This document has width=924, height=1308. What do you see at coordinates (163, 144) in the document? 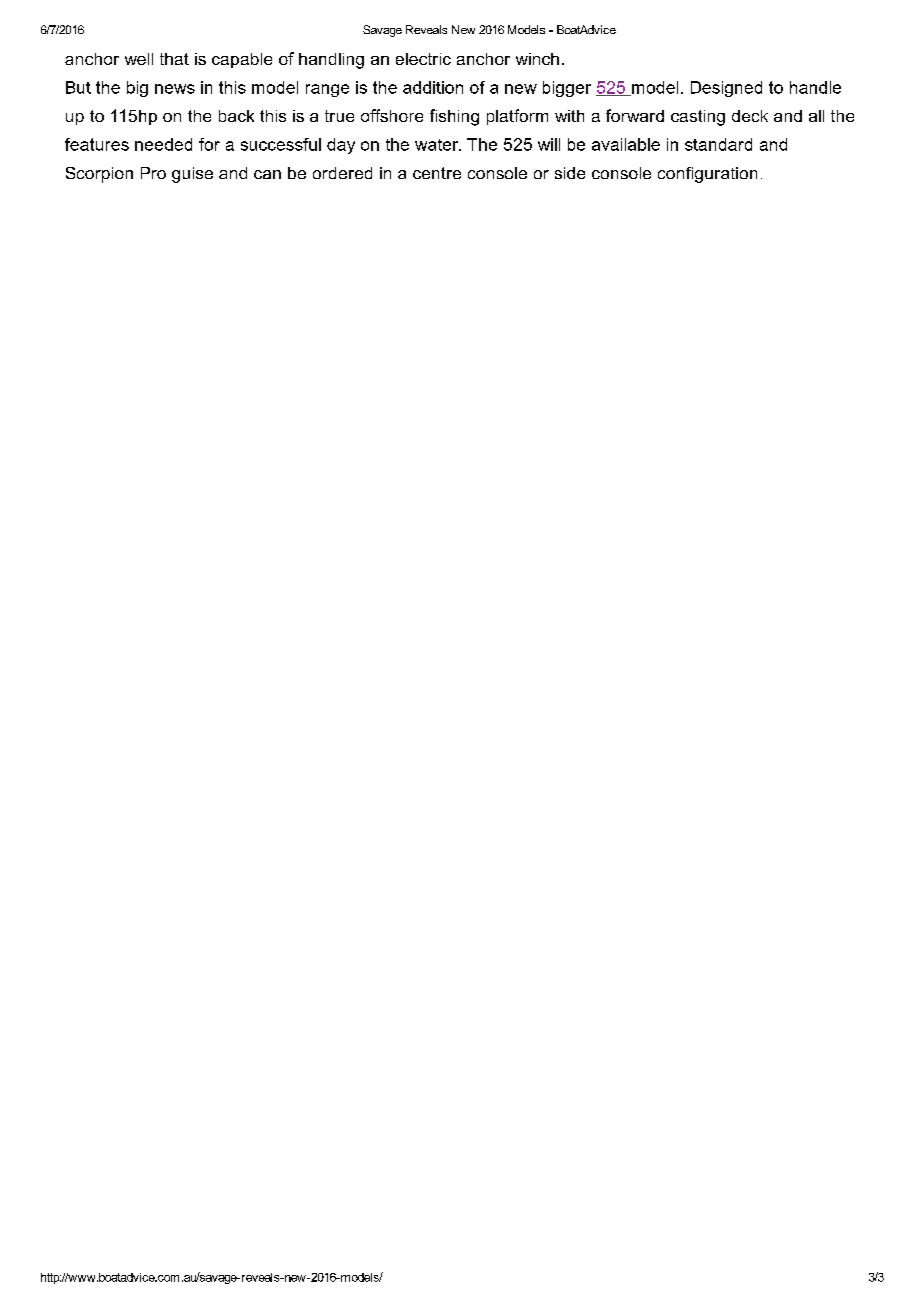
I see `needed` at bounding box center [163, 144].
